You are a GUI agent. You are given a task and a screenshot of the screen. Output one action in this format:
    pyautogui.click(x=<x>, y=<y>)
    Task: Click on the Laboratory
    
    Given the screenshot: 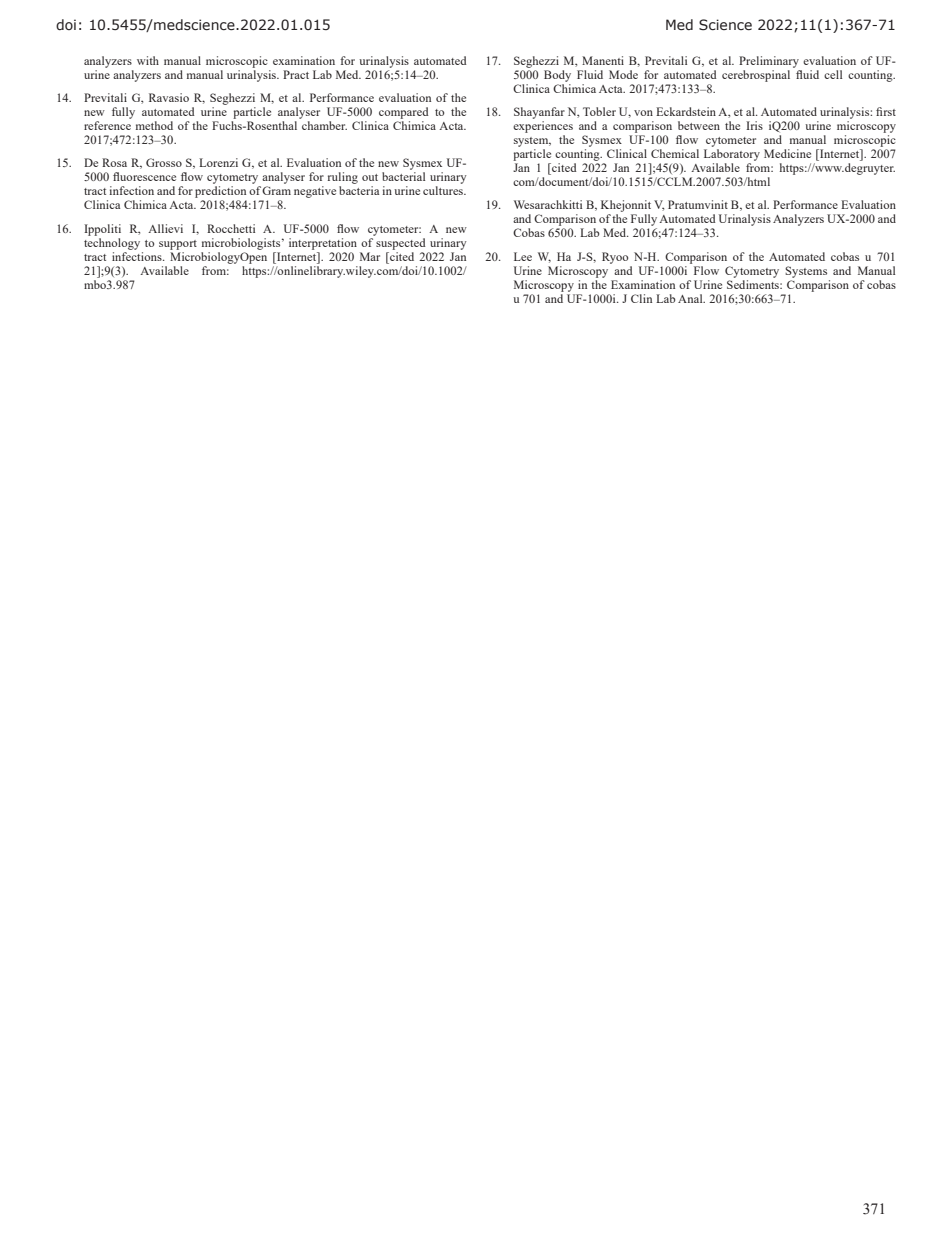 What is the action you would take?
    pyautogui.click(x=732, y=155)
